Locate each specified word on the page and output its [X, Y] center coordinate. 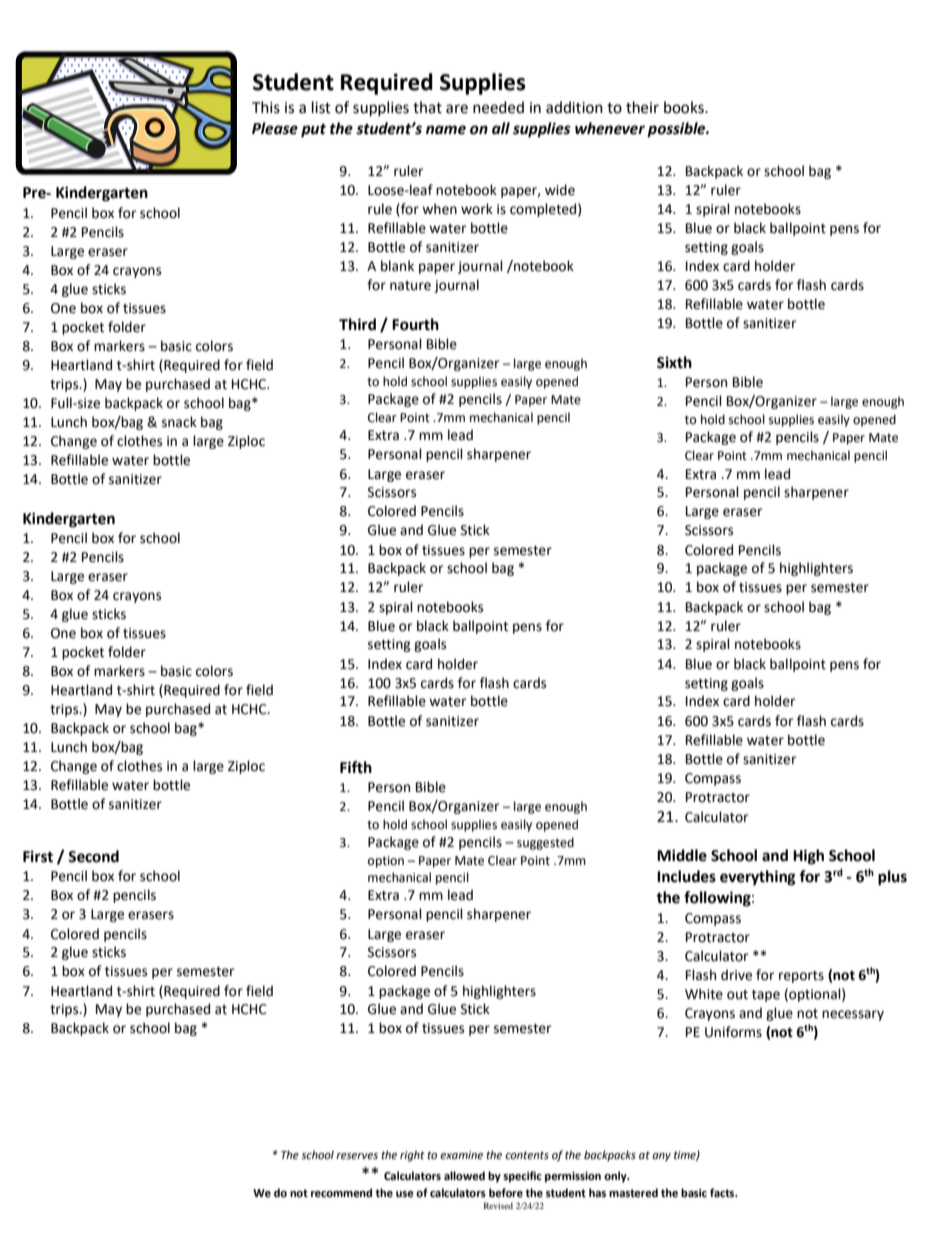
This [266, 107]
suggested [545, 843]
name [446, 130]
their [642, 107]
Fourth [415, 324]
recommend [341, 1193]
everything [758, 878]
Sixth [674, 362]
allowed [464, 1176]
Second [93, 856]
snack [179, 422]
